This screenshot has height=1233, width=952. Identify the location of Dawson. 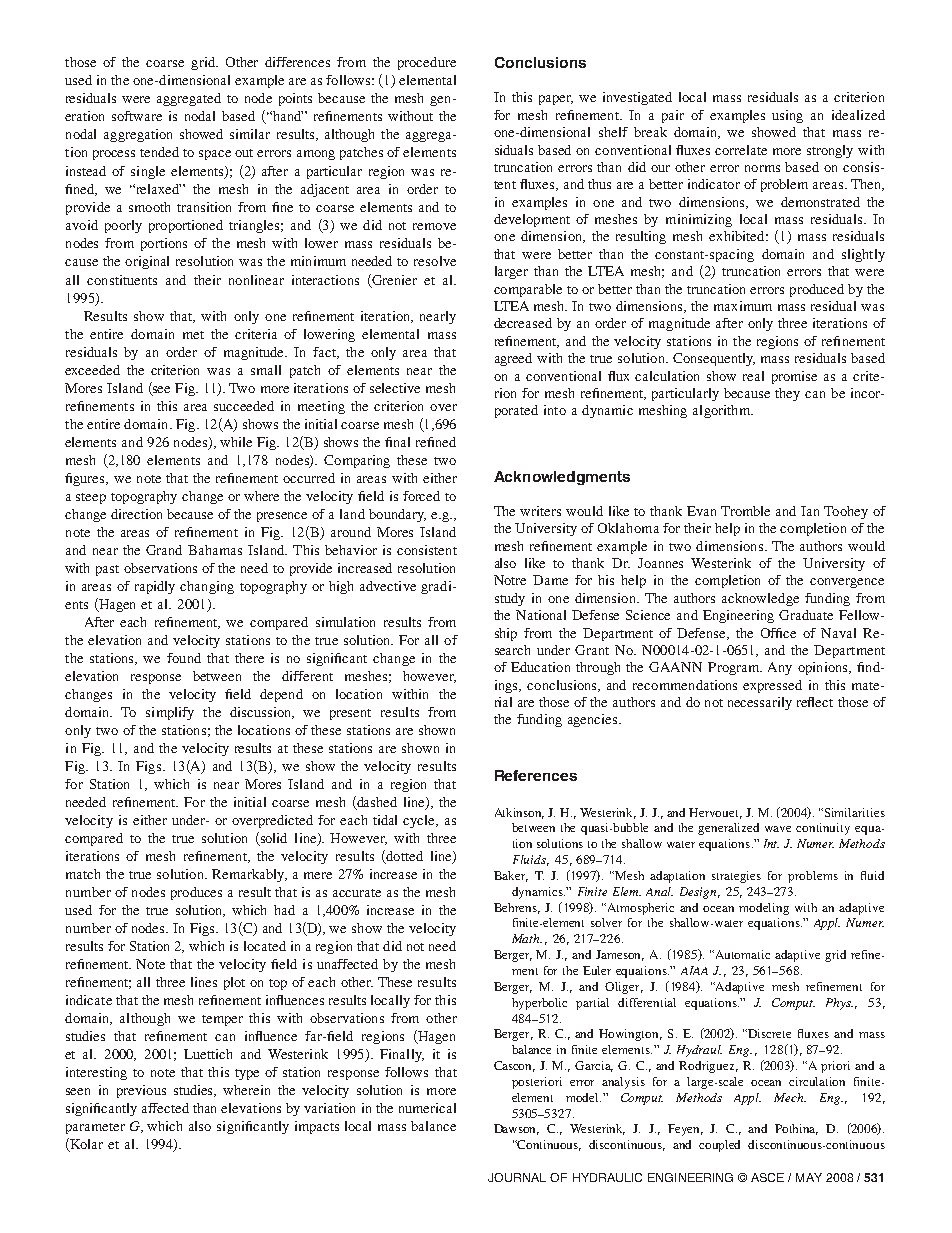
(516, 1129).
